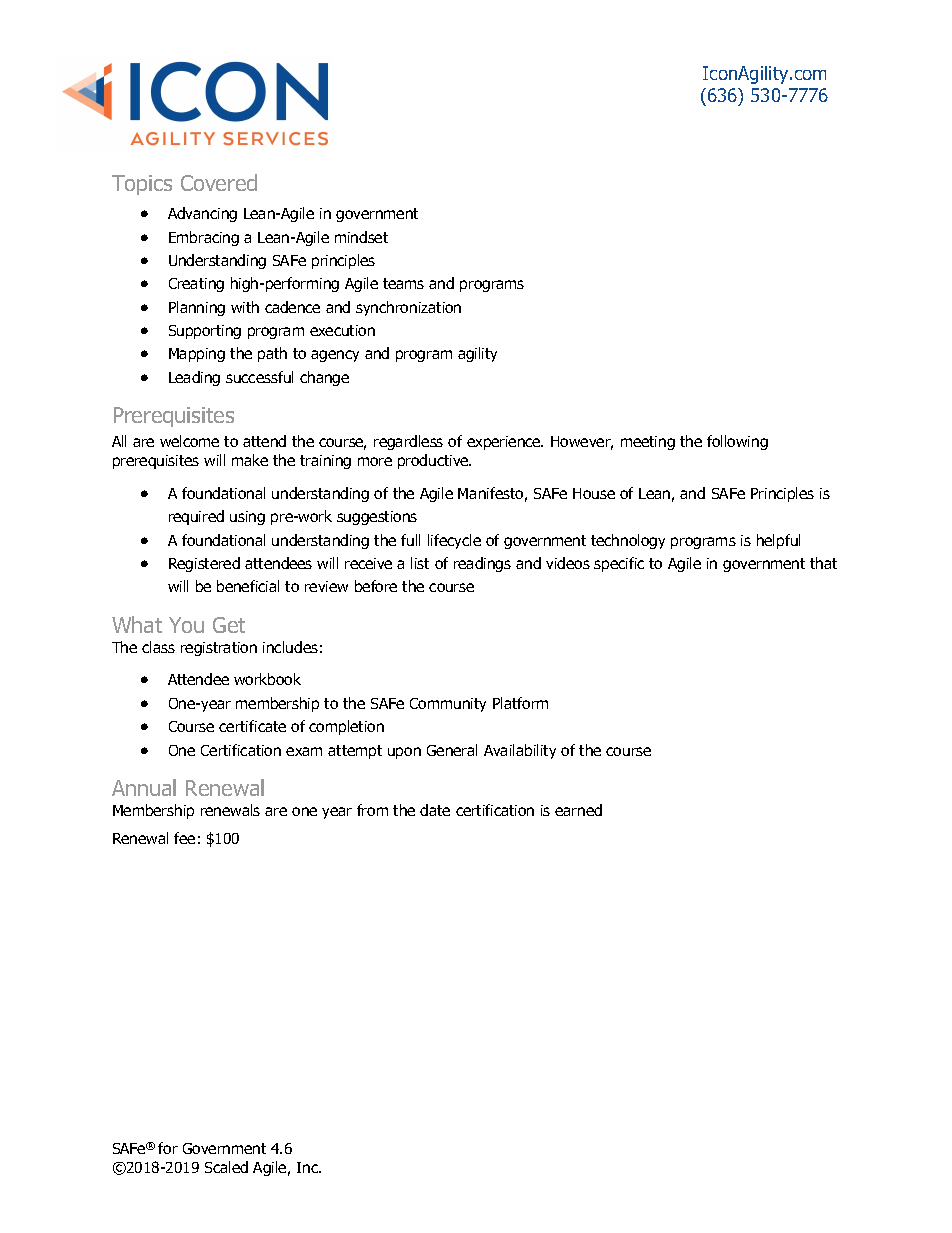  Describe the element at coordinates (219, 649) in the screenshot. I see `registration` at that location.
